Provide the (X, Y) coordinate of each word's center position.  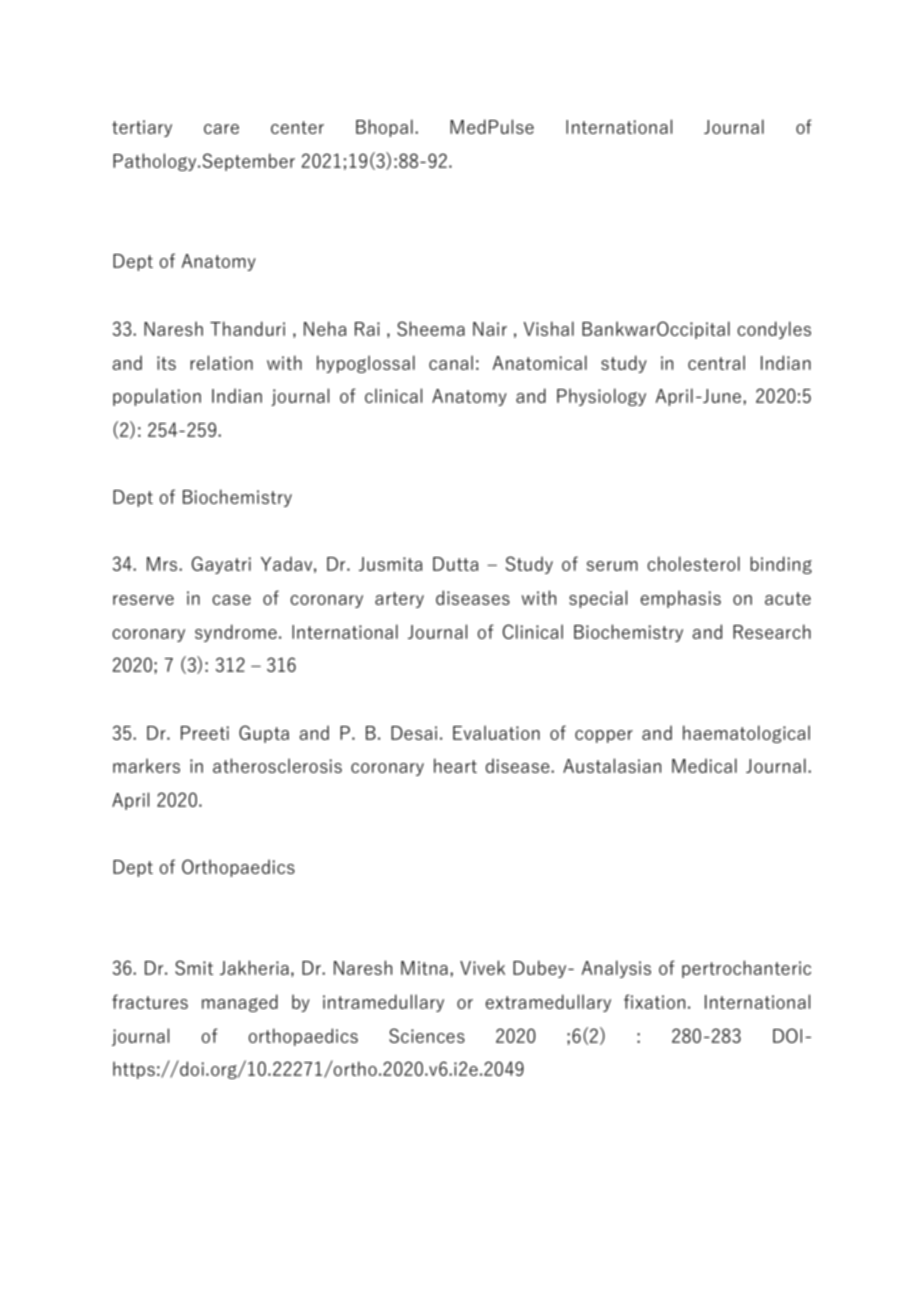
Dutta (455, 564)
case (231, 600)
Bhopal (384, 128)
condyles (774, 330)
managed (240, 1003)
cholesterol (693, 563)
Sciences (427, 1035)
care (221, 129)
